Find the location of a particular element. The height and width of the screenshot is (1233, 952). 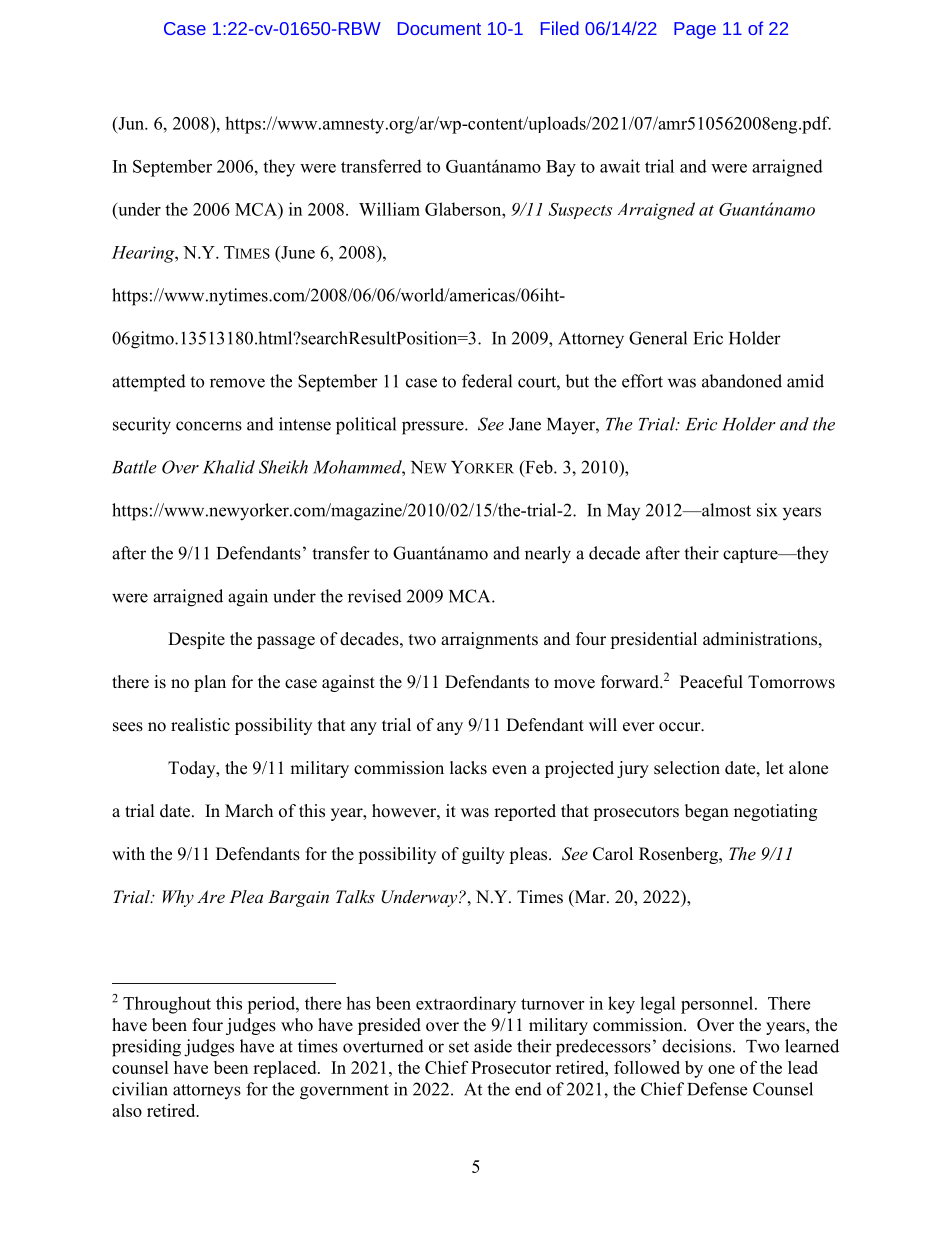

nearly is located at coordinates (548, 555).
